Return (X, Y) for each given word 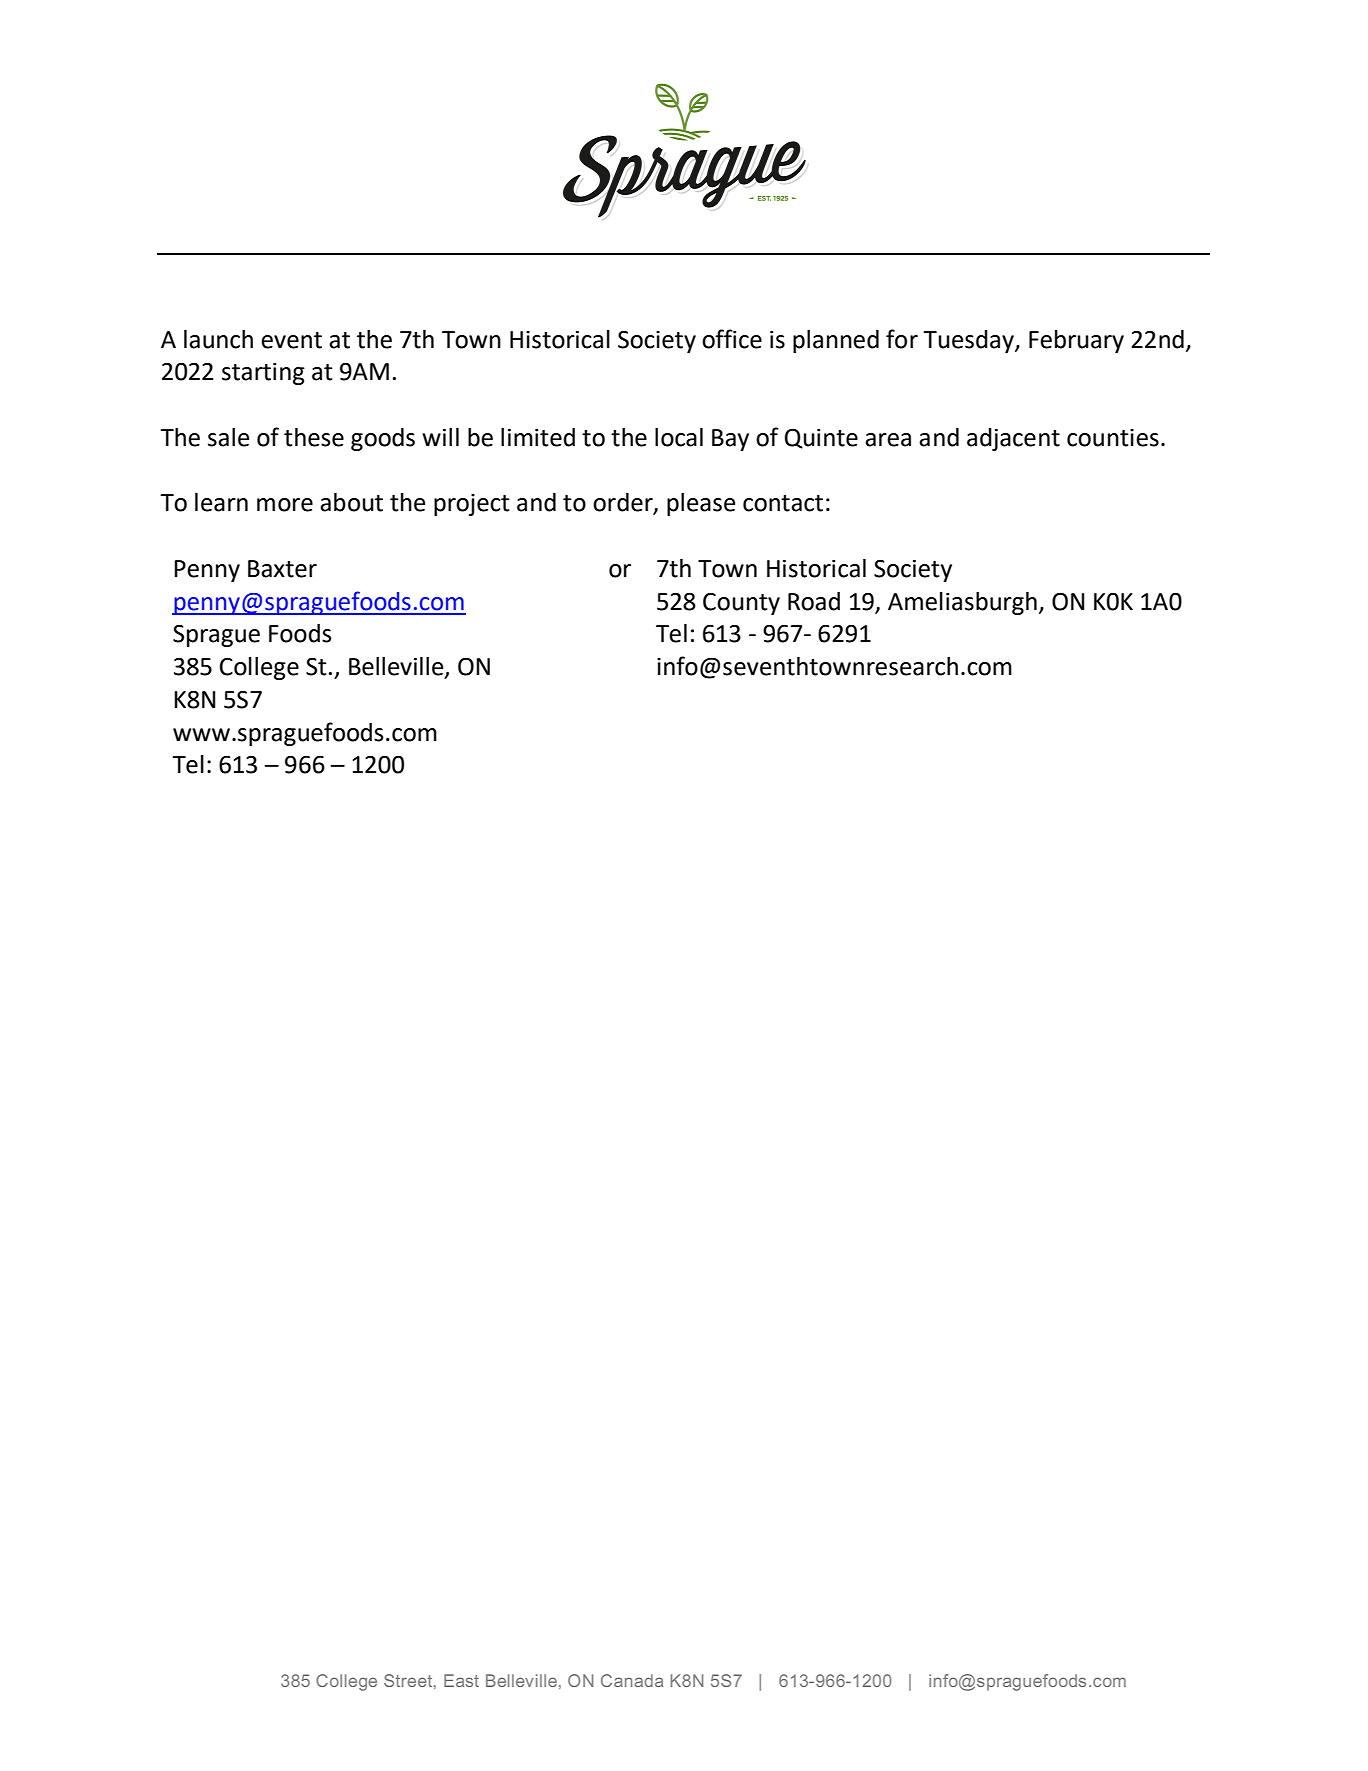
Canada (632, 1680)
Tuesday (969, 341)
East (461, 1680)
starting (263, 374)
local (679, 437)
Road (814, 601)
